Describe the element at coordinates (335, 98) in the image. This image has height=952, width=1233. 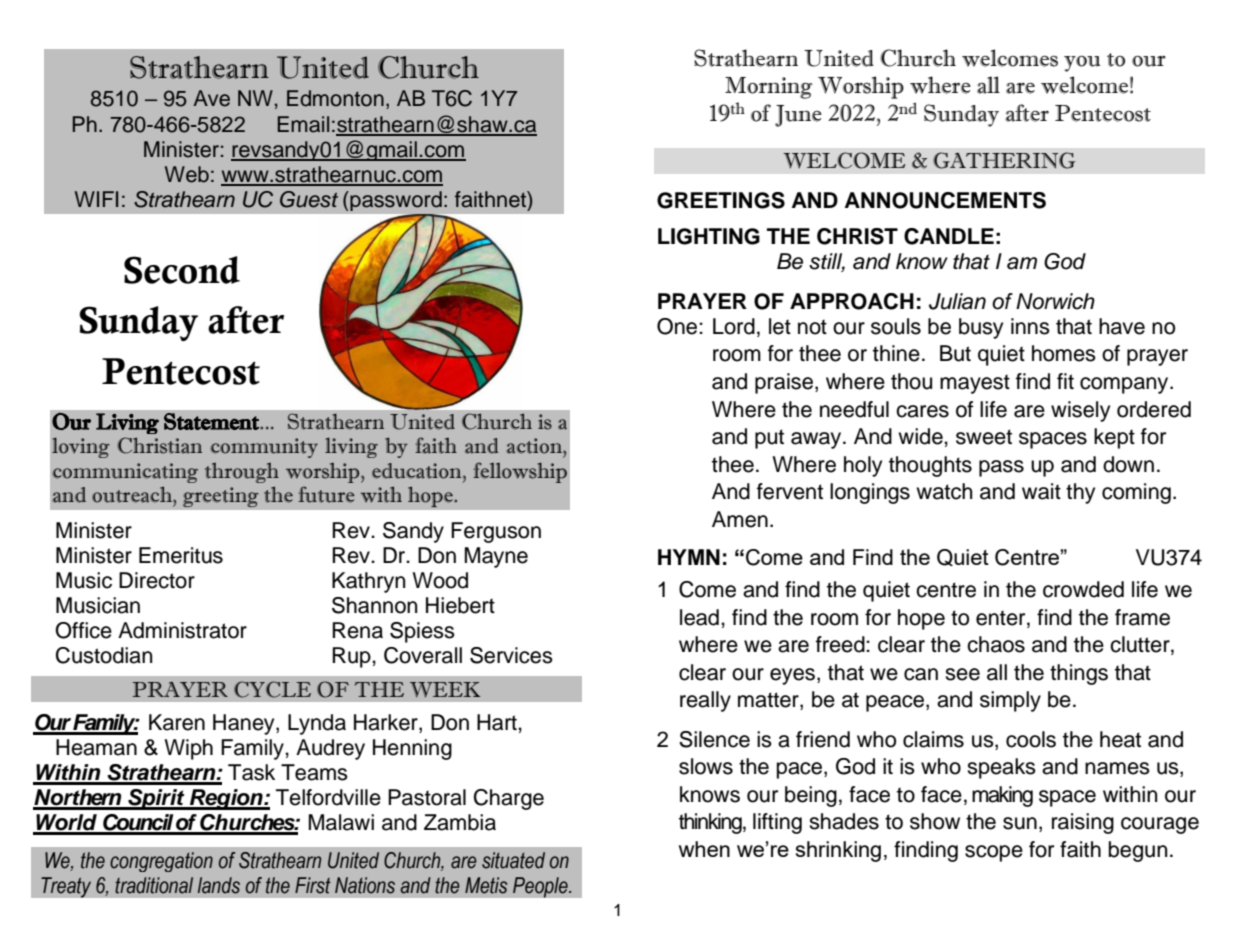
I see `Edmonton` at that location.
